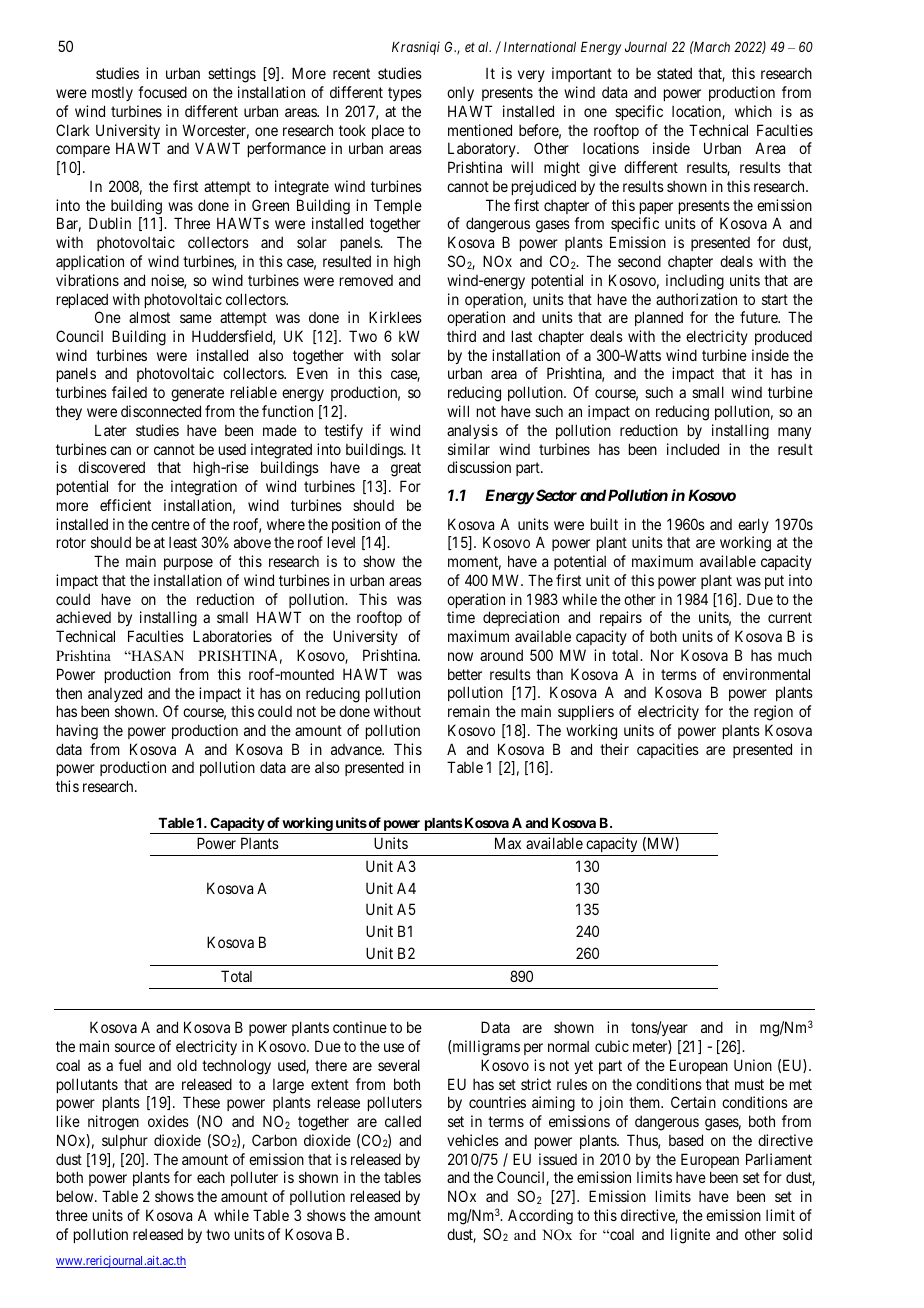 The width and height of the screenshot is (924, 1308). I want to click on source, so click(135, 1047).
